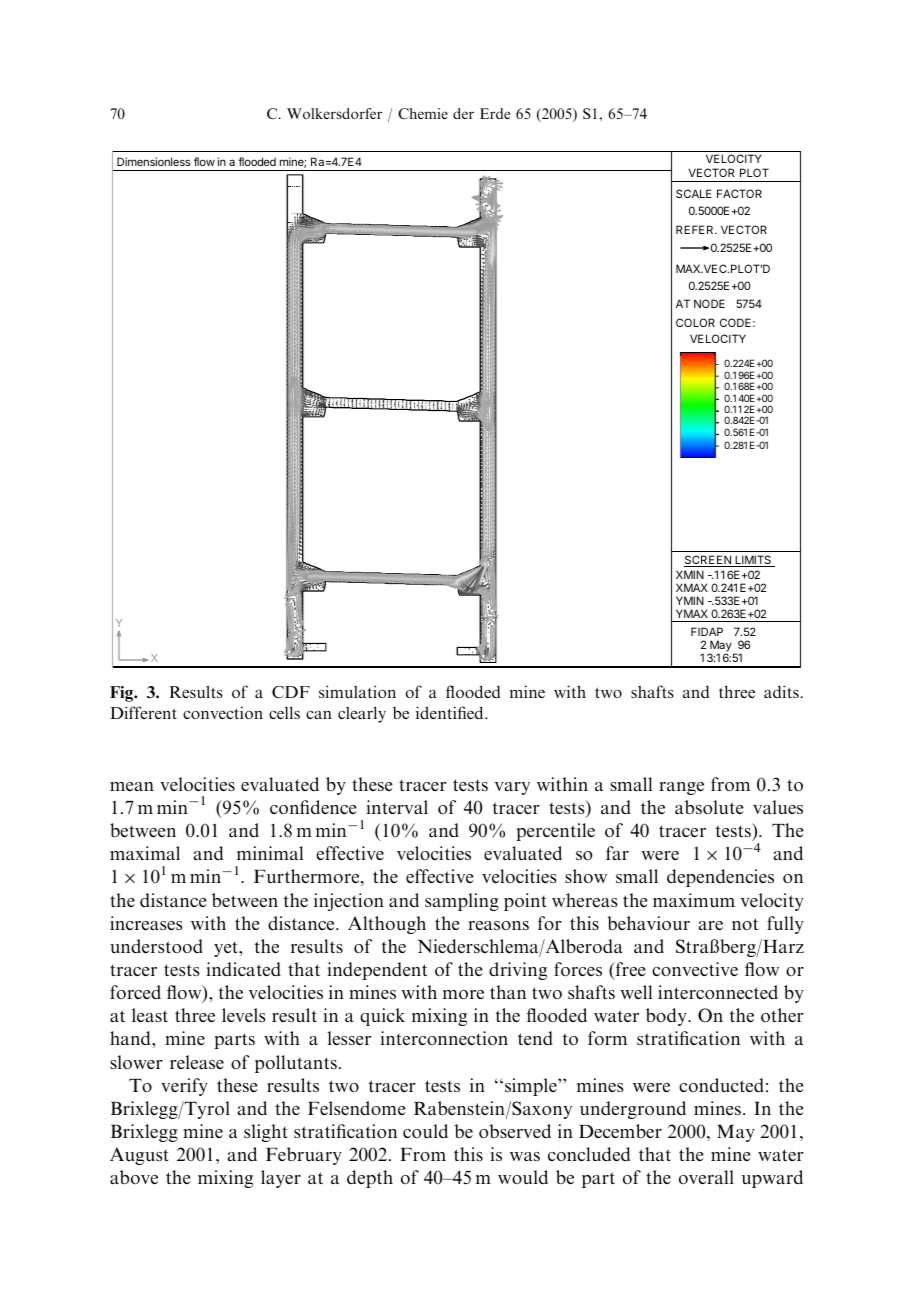 The image size is (906, 1316). What do you see at coordinates (692, 587) in the screenshot?
I see `XMAX` at bounding box center [692, 587].
